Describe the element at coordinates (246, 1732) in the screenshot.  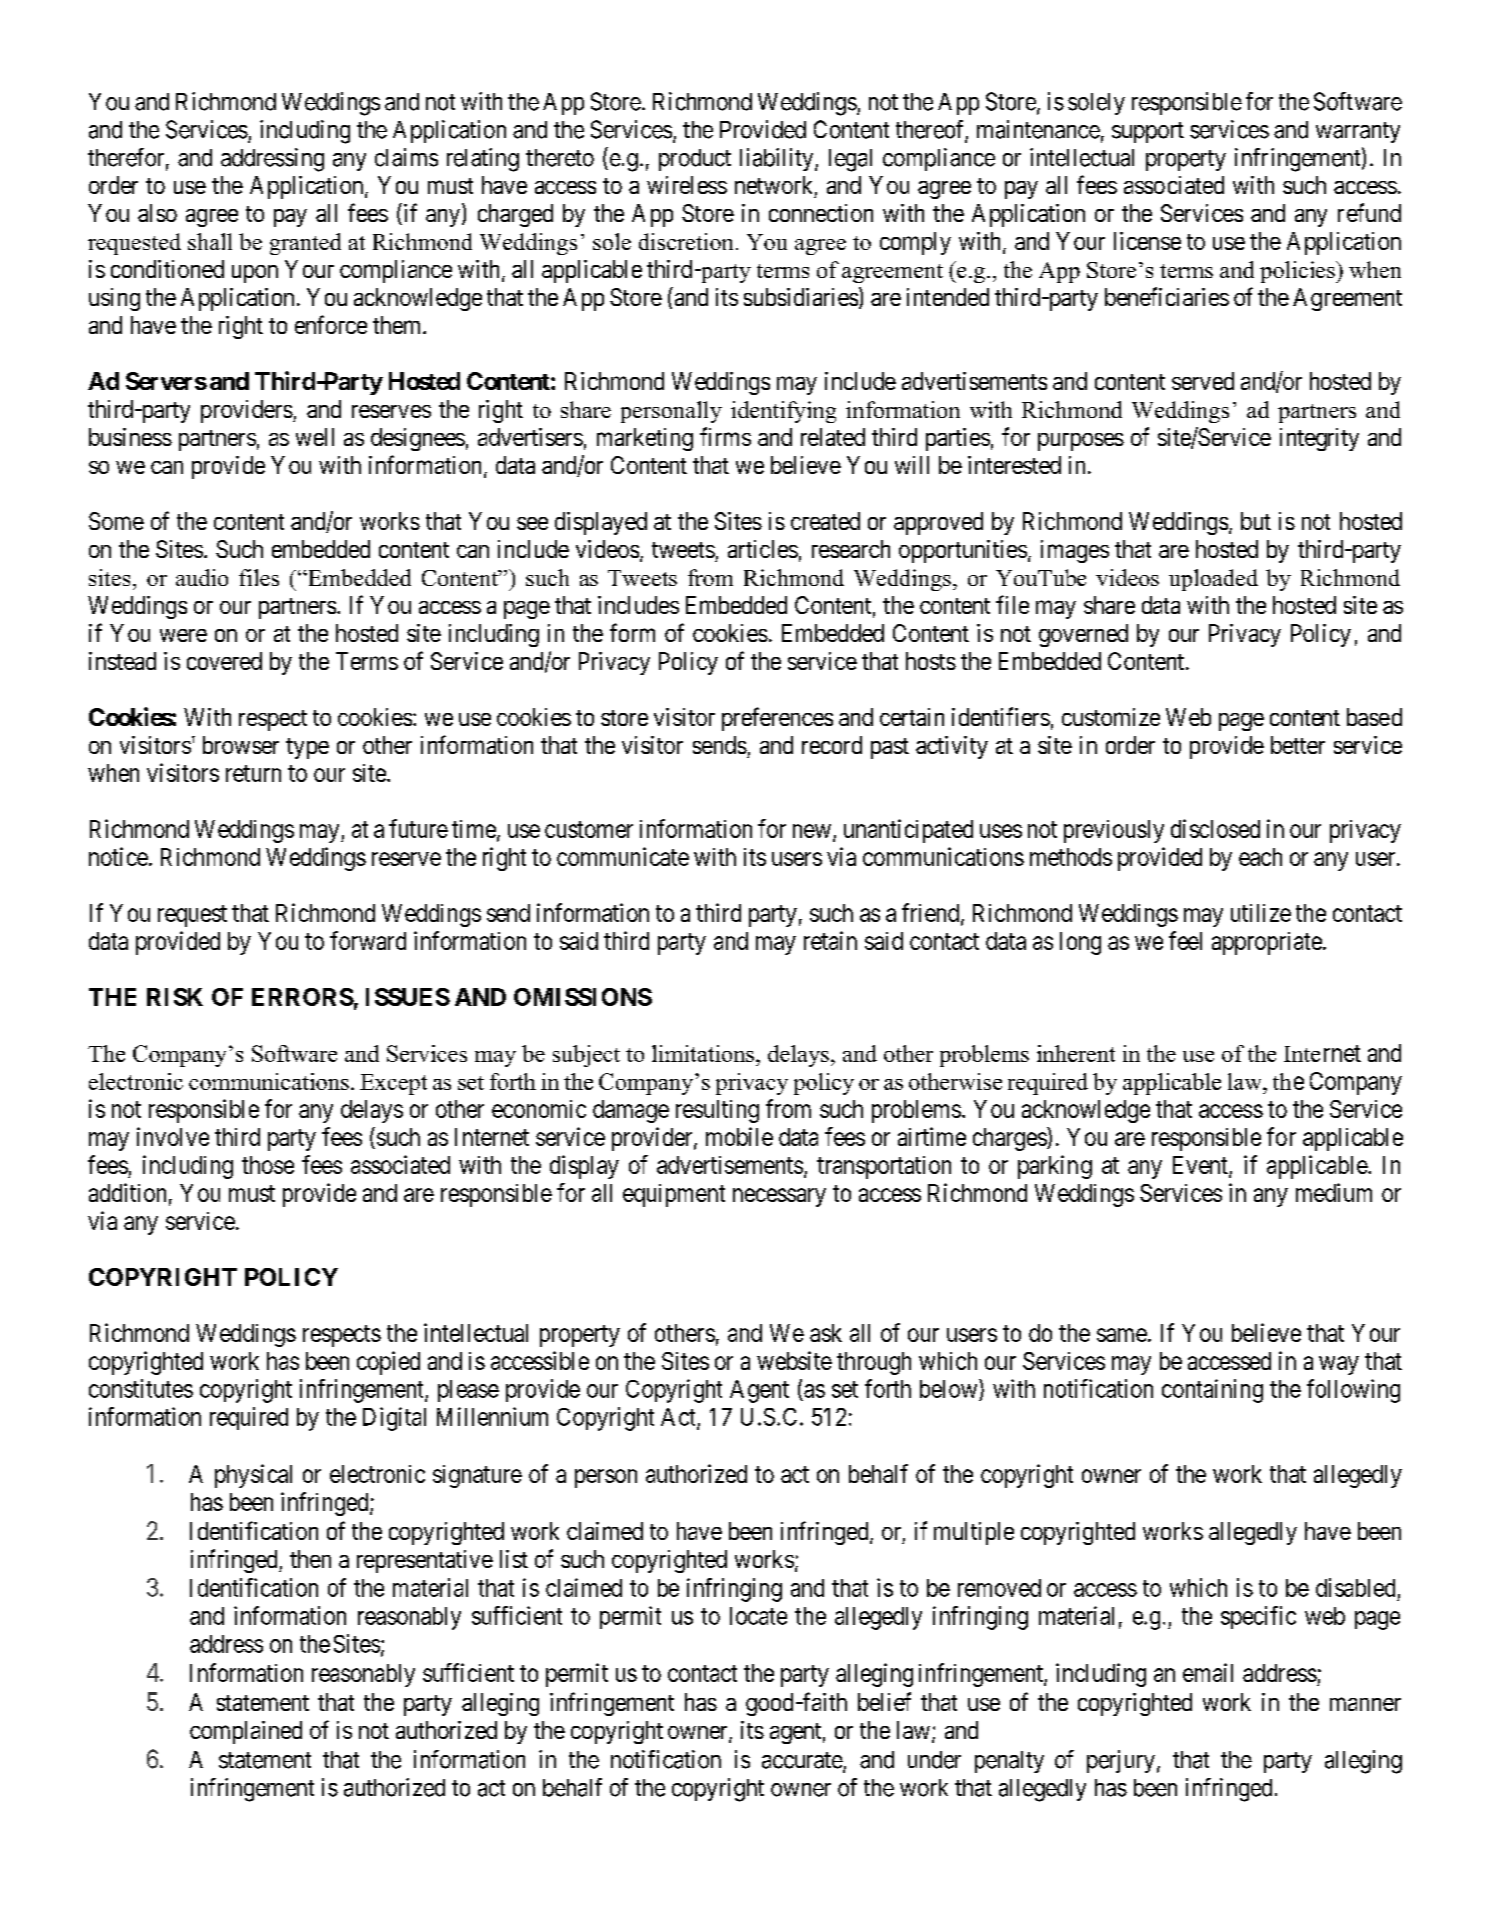
I see `complained` at that location.
